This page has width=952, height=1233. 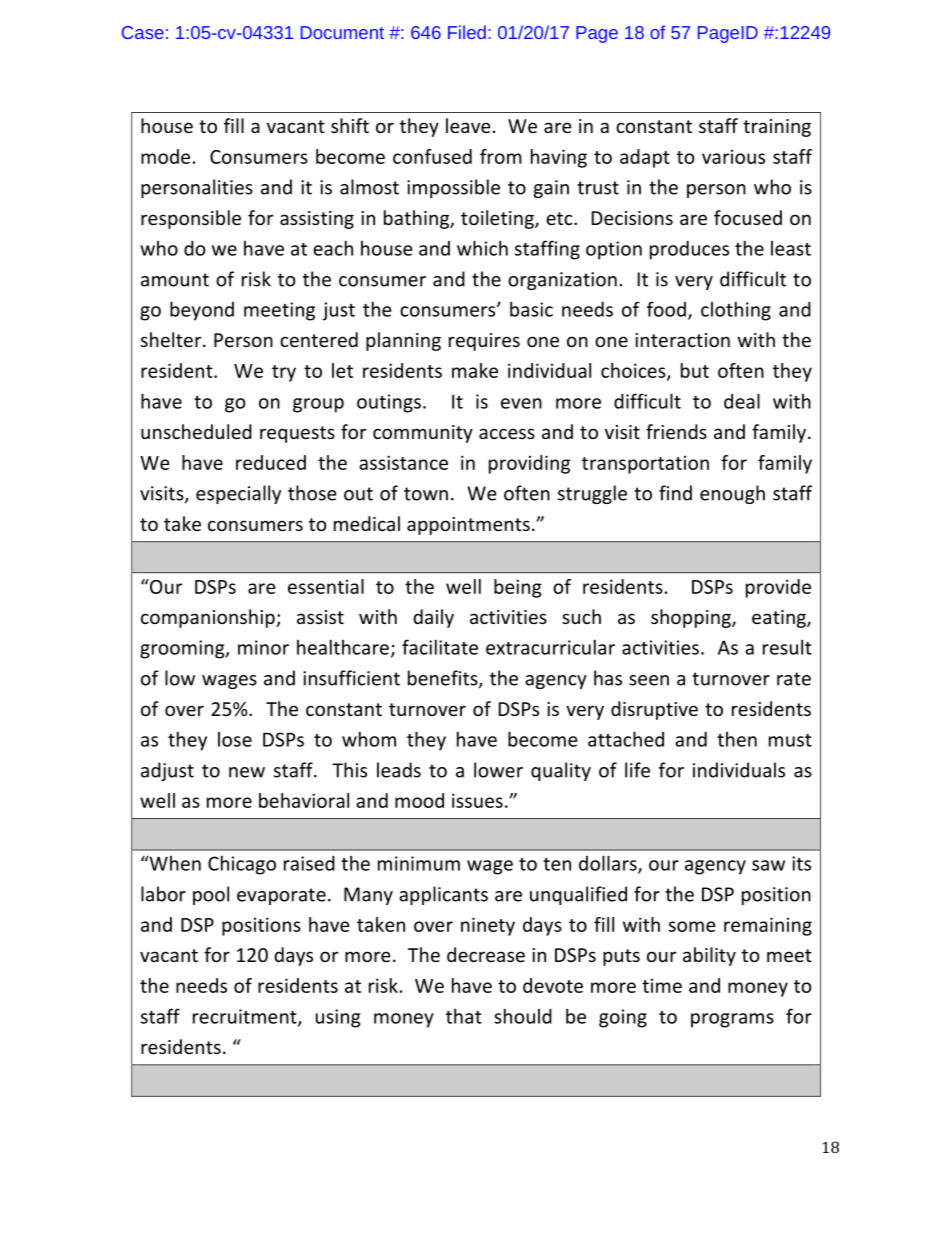 What do you see at coordinates (246, 1017) in the page?
I see `recruitment` at bounding box center [246, 1017].
